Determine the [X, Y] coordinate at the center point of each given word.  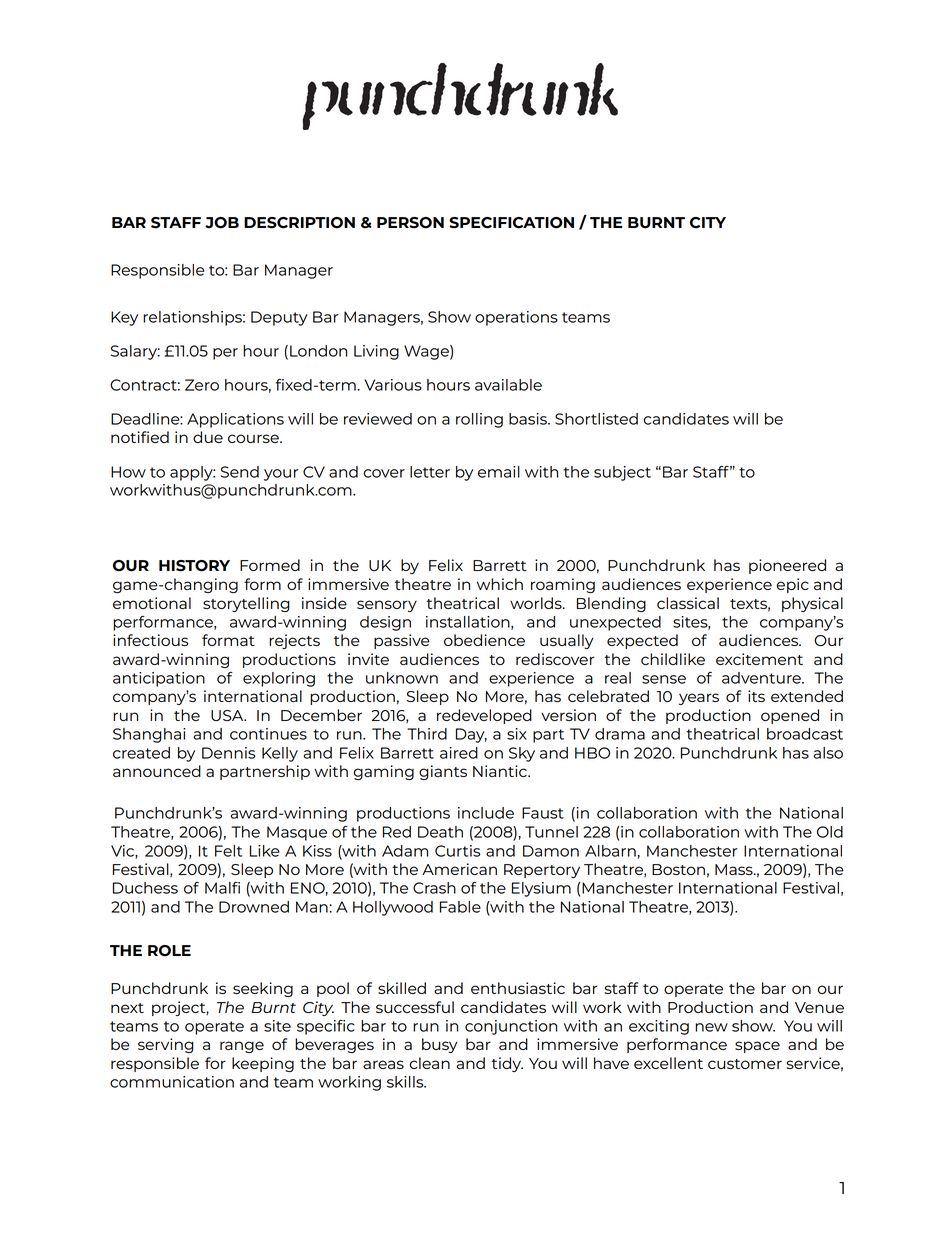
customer [745, 1064]
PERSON [410, 223]
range [242, 1047]
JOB [222, 223]
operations [516, 318]
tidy [507, 1064]
